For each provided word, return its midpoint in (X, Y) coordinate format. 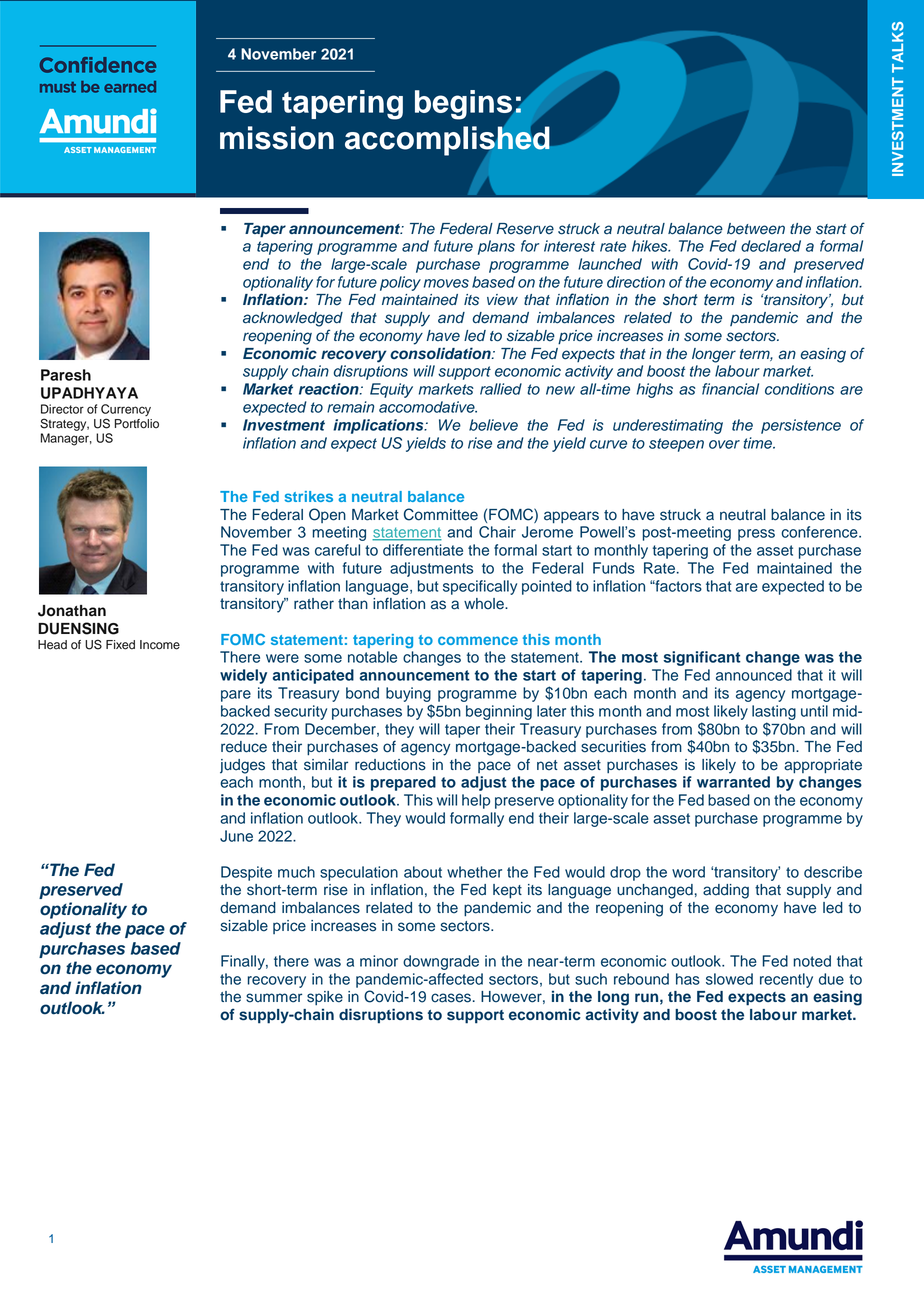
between (756, 229)
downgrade (441, 962)
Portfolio (137, 424)
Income (160, 645)
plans (496, 247)
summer (274, 998)
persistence (801, 426)
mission (277, 138)
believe (493, 425)
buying (408, 694)
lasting (774, 712)
